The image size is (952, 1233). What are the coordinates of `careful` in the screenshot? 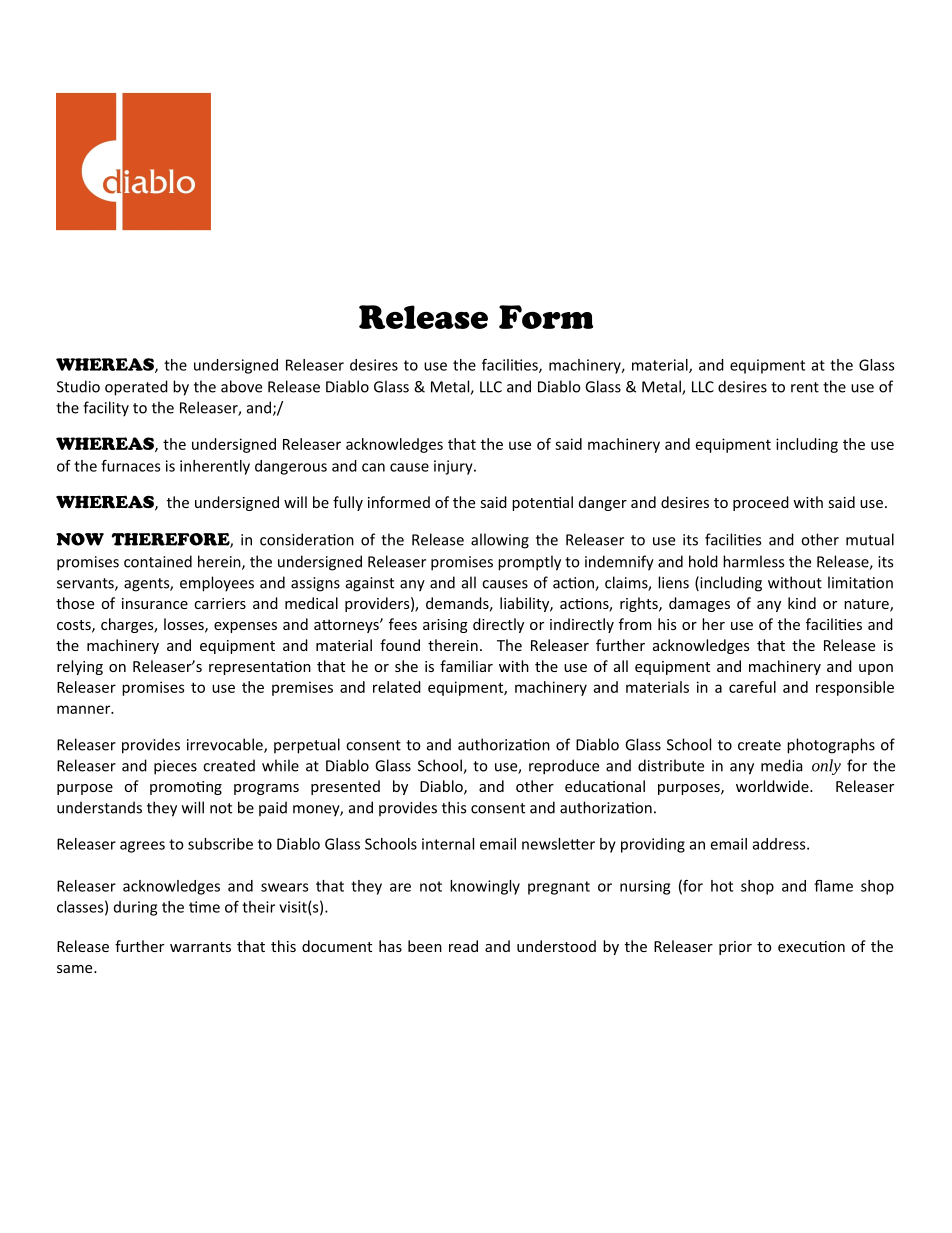 It's located at (752, 687).
